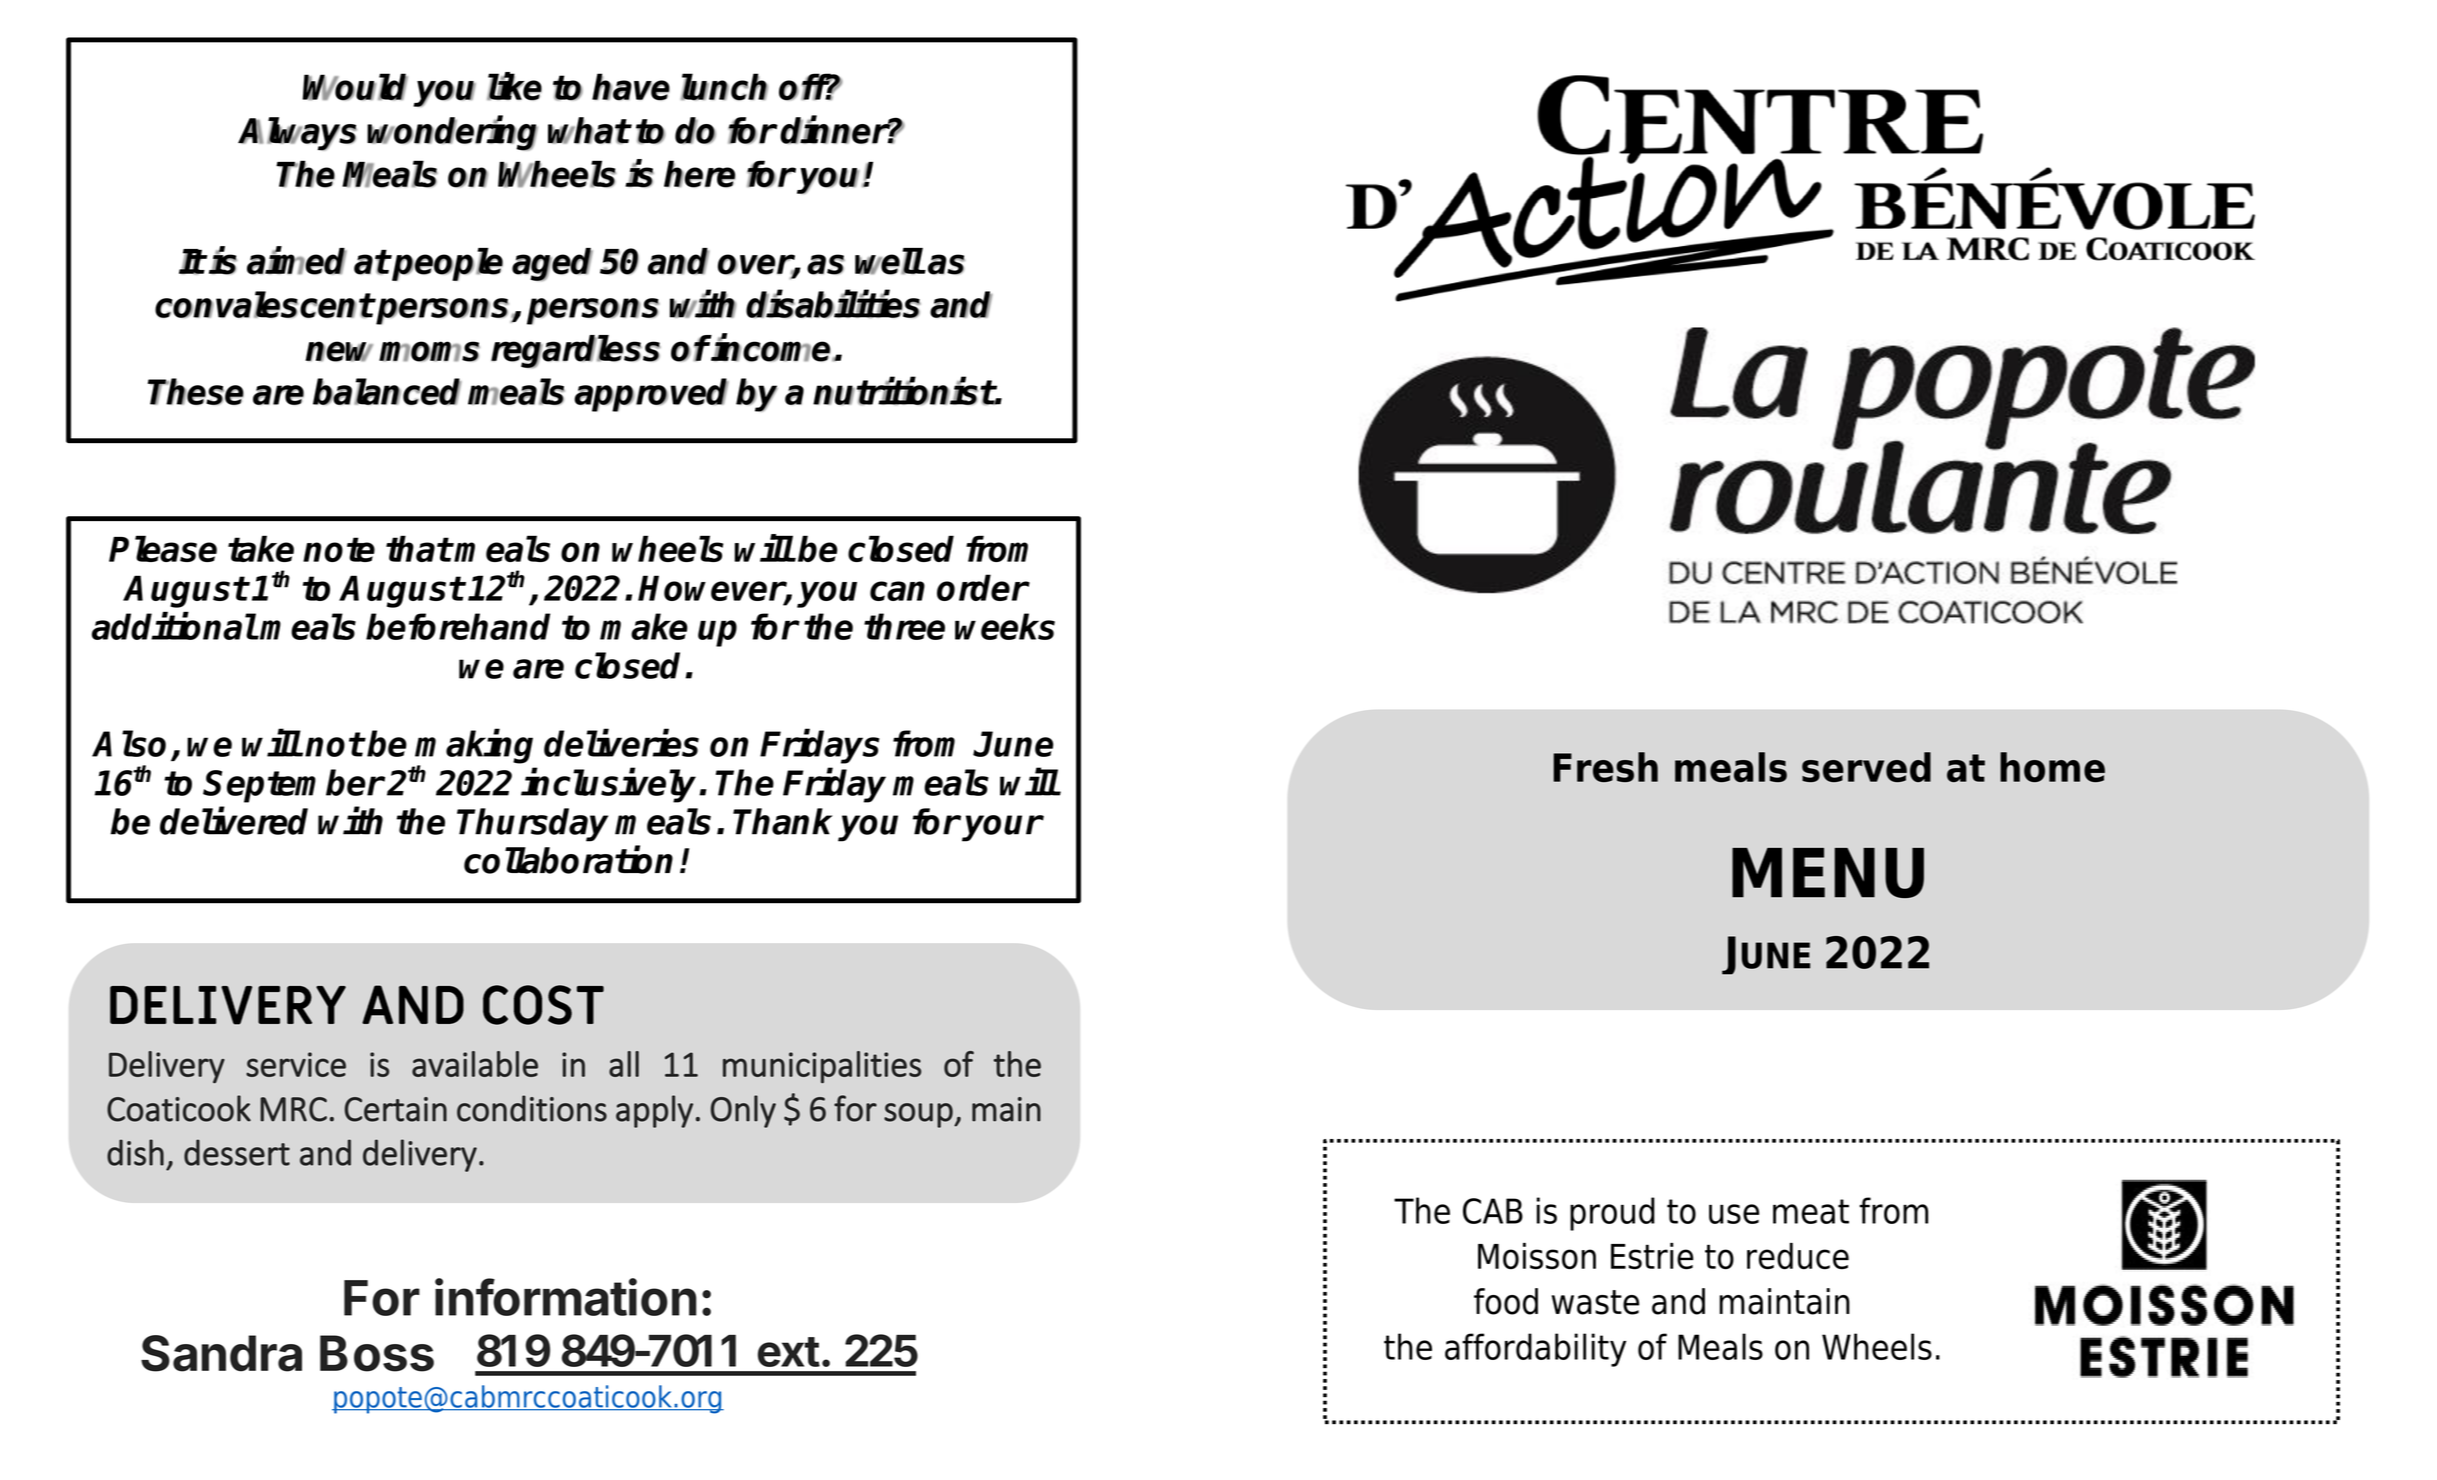 This image has height=1480, width=2437. I want to click on municipalities, so click(822, 1067).
